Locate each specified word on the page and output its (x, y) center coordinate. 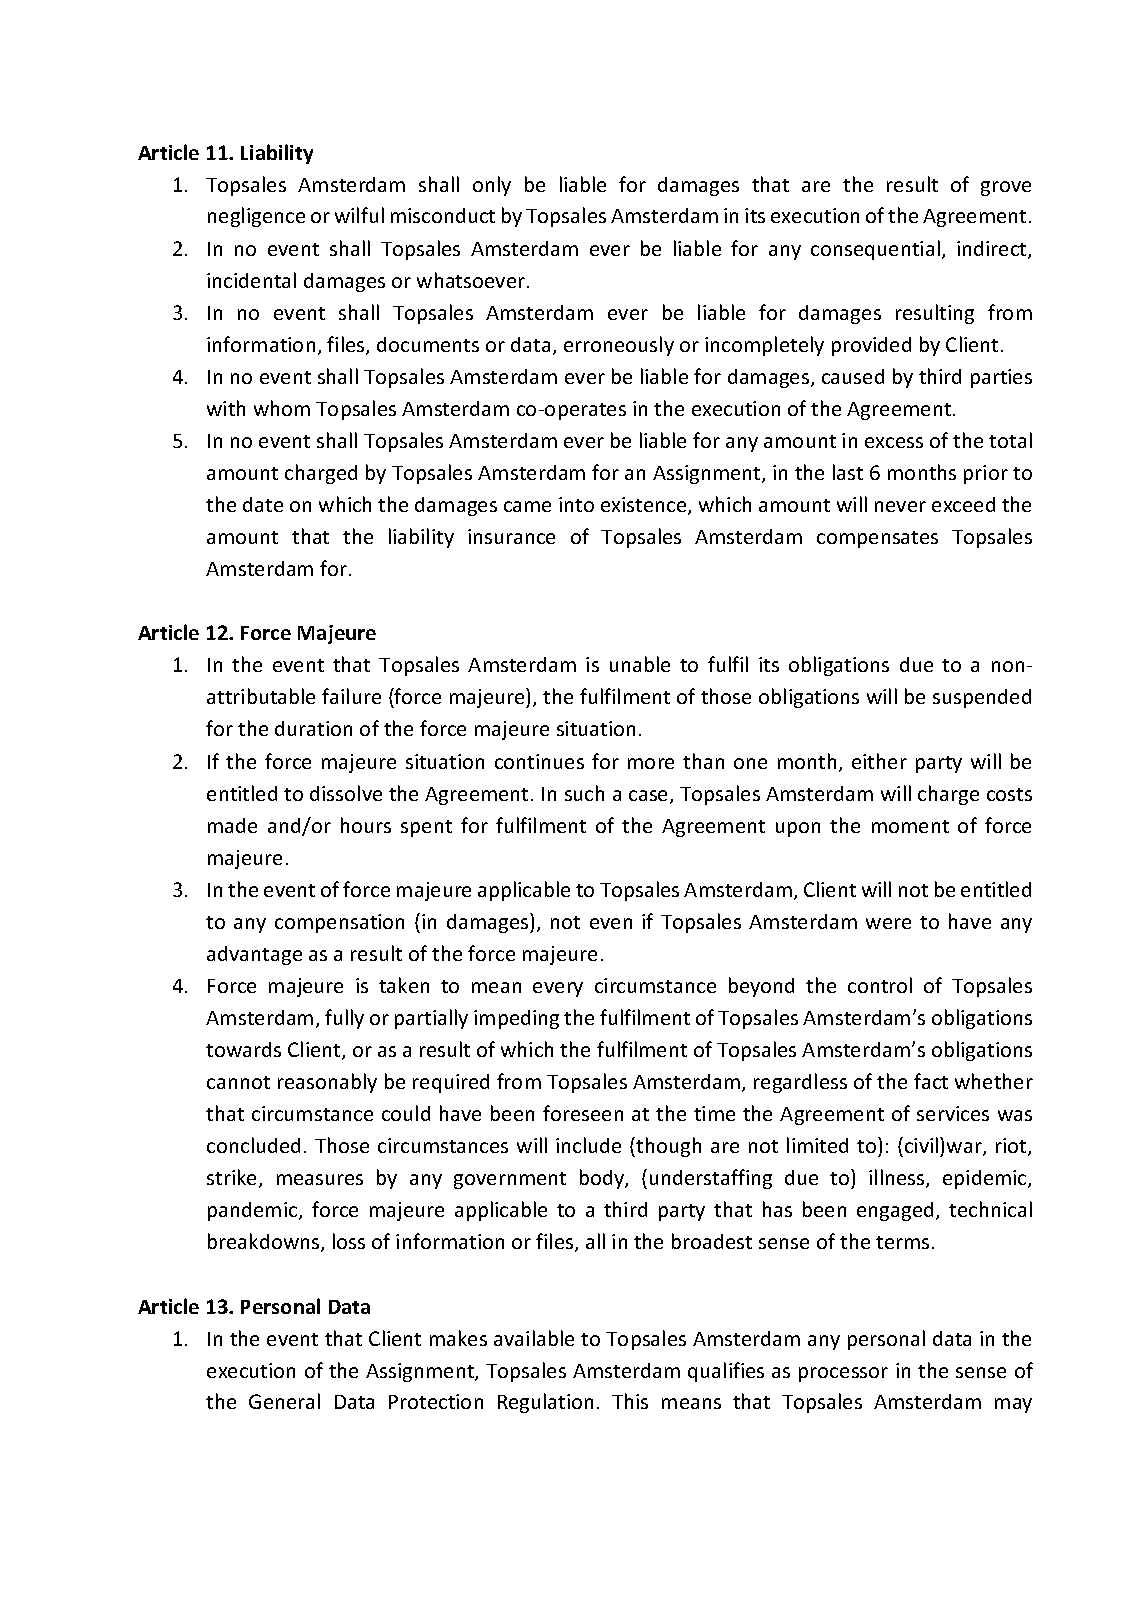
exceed (963, 504)
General (284, 1401)
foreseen (583, 1113)
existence (645, 506)
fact (931, 1081)
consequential (875, 250)
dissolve (346, 793)
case (650, 797)
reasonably (327, 1083)
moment (910, 826)
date (263, 504)
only (492, 186)
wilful (359, 215)
